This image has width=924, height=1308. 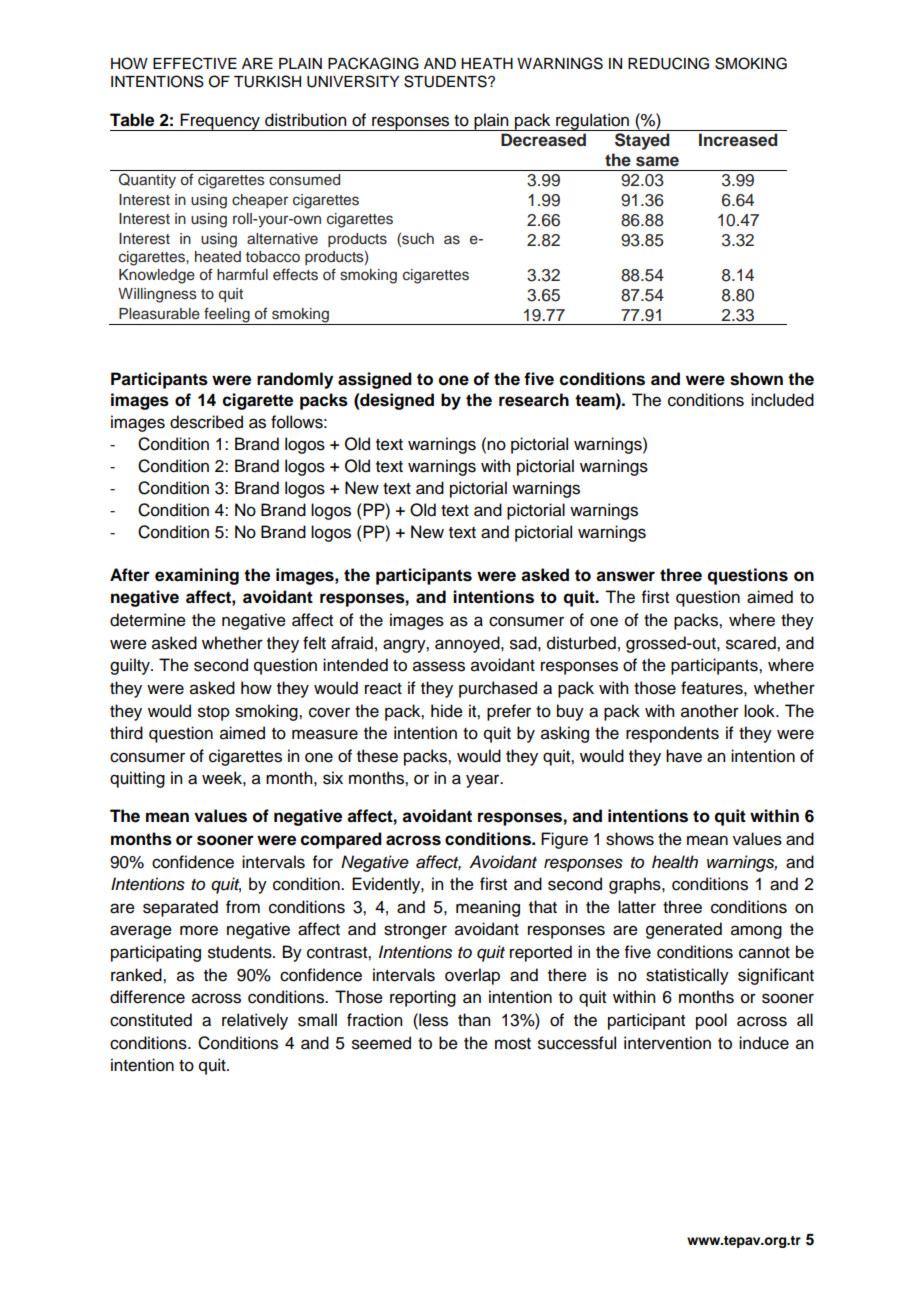 What do you see at coordinates (710, 711) in the image?
I see `another` at bounding box center [710, 711].
